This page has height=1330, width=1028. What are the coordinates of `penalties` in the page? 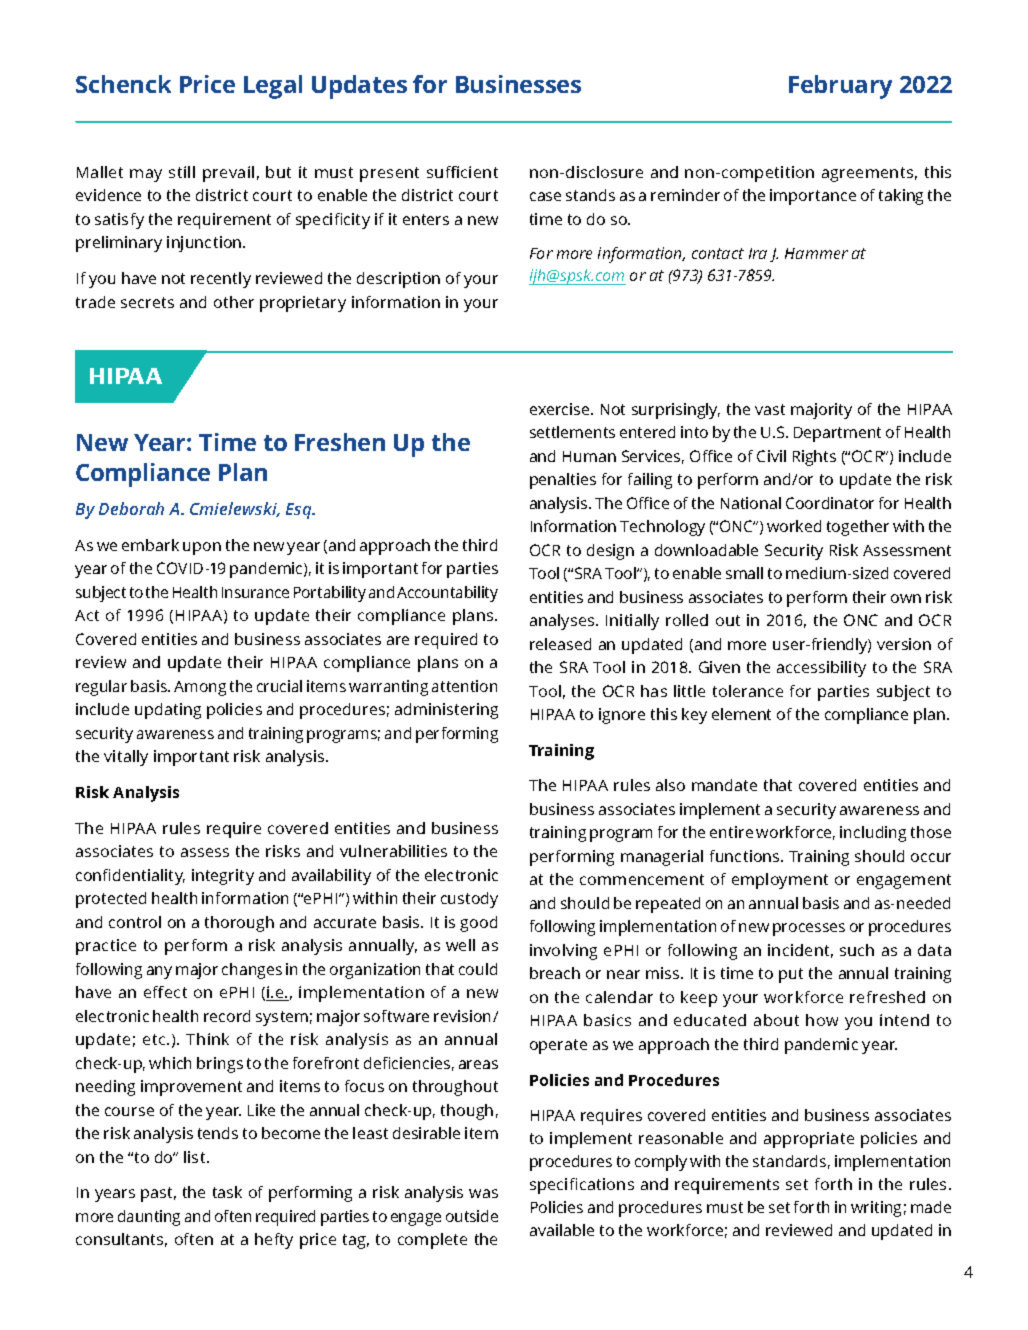 It's located at (563, 481).
